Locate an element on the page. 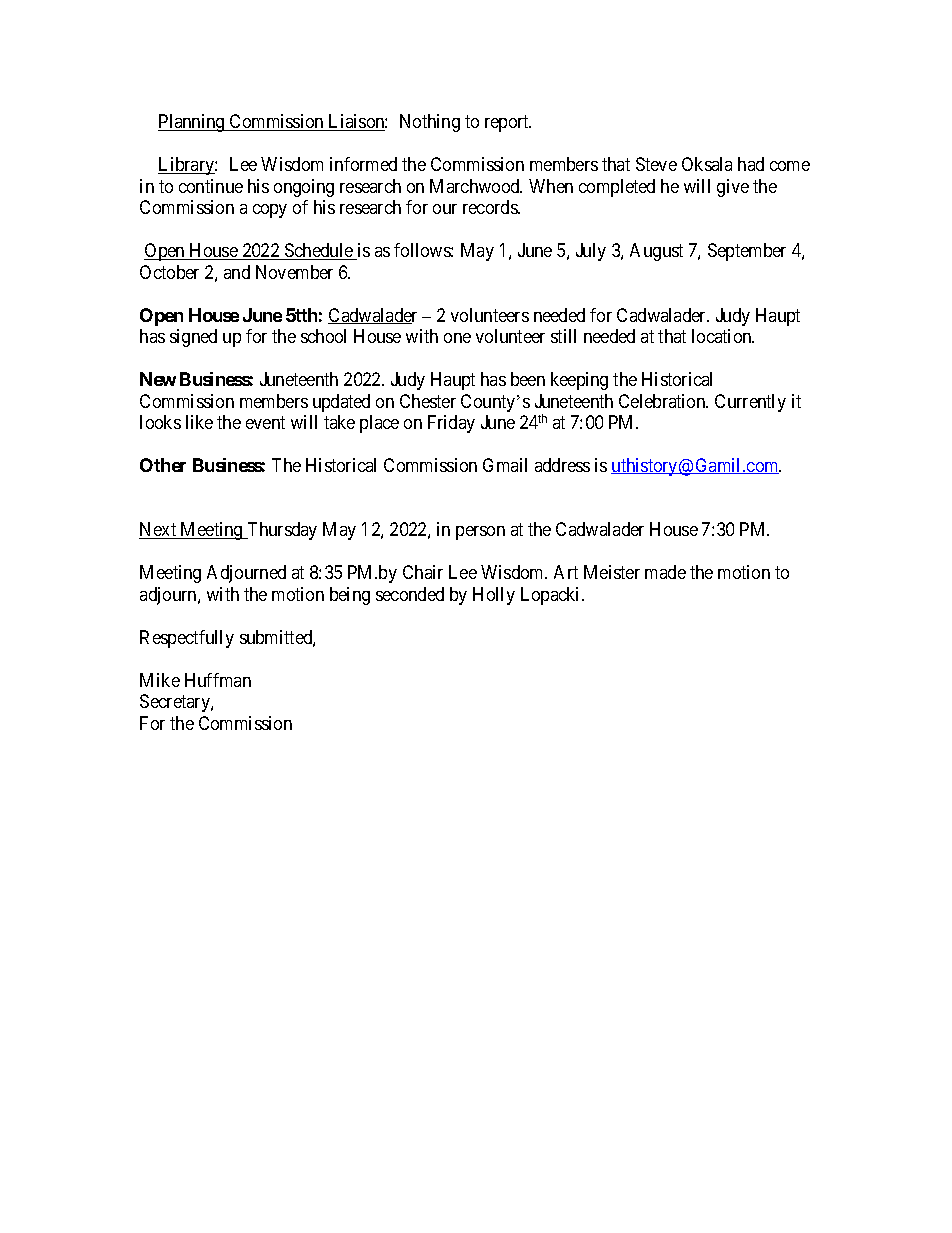 This document has width=952, height=1233. Huffman is located at coordinates (218, 680).
